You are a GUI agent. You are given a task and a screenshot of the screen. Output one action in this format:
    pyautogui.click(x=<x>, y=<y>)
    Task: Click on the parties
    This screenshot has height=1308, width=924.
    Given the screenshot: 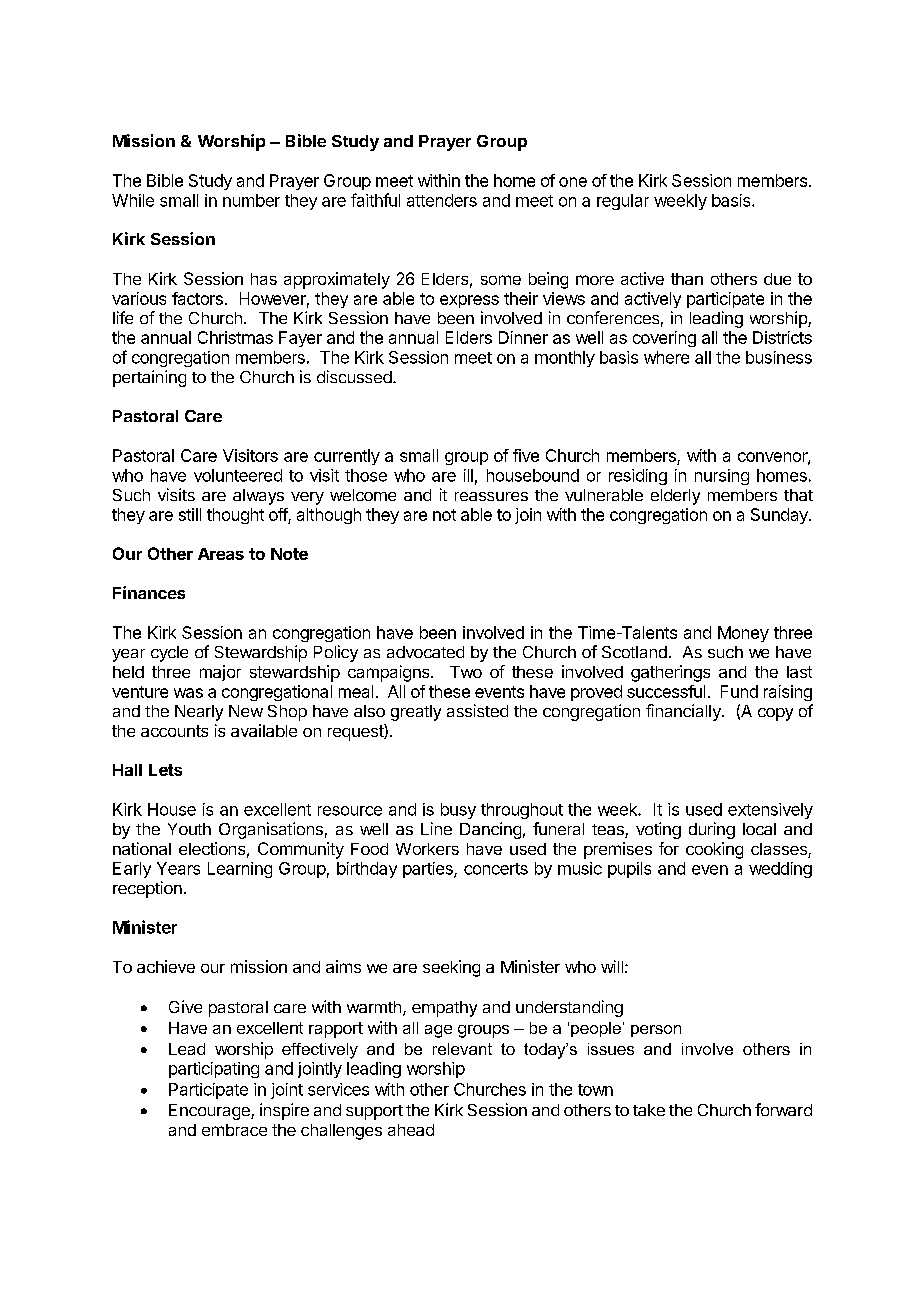 What is the action you would take?
    pyautogui.click(x=429, y=870)
